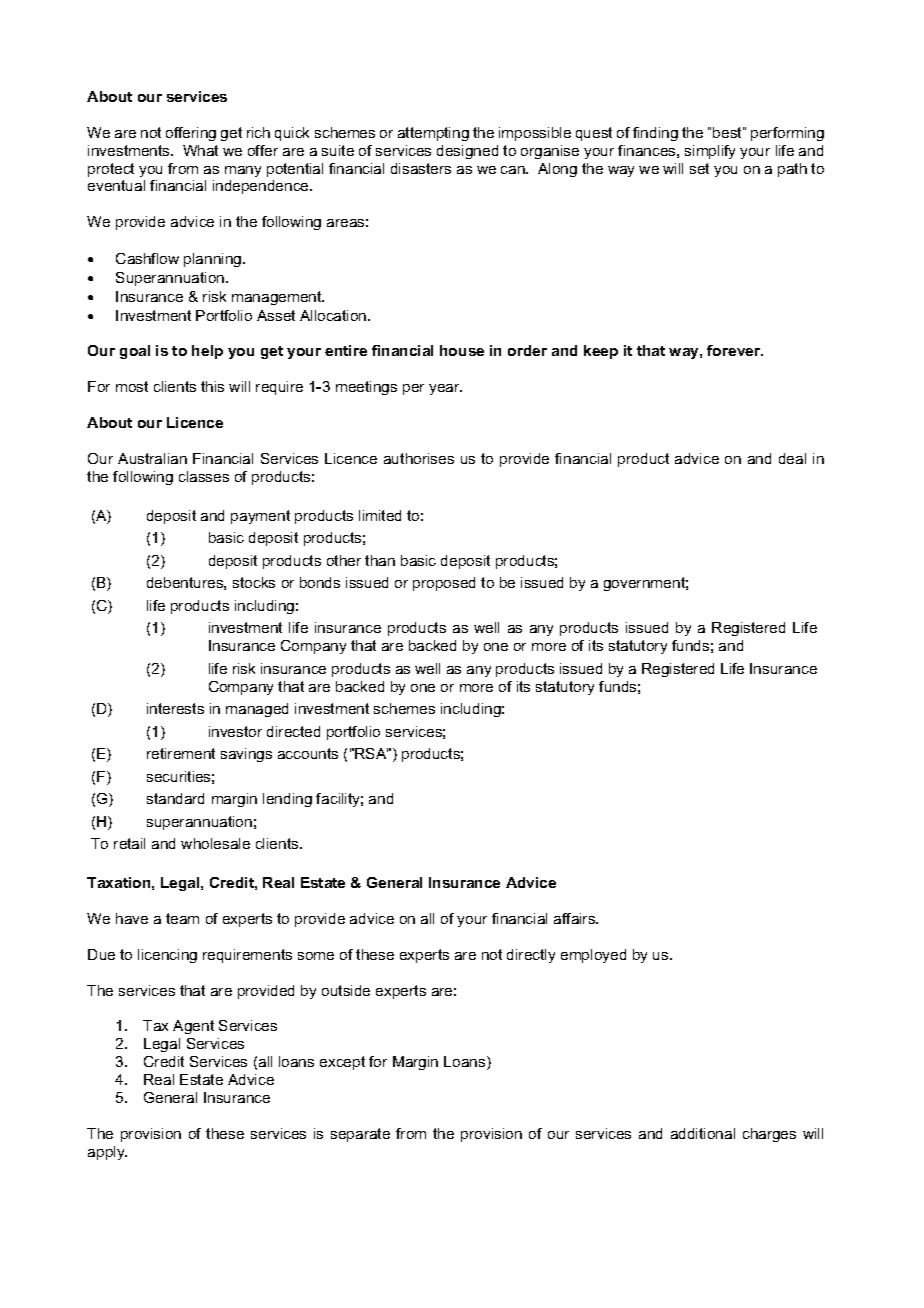 This document has width=924, height=1308. Describe the element at coordinates (703, 1133) in the document. I see `additional` at that location.
